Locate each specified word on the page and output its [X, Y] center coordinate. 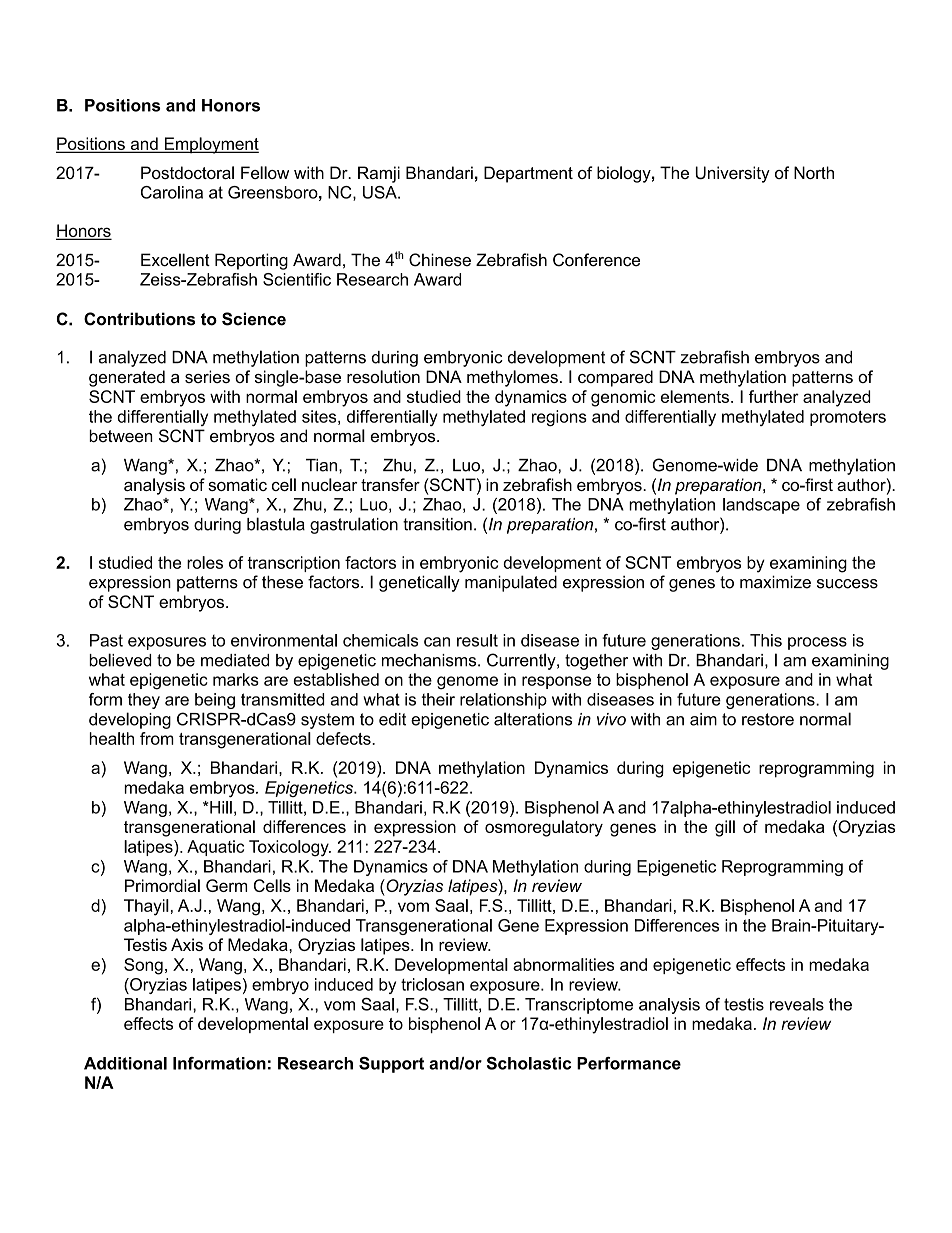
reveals [797, 1004]
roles [205, 562]
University [732, 174]
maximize [775, 582]
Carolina [172, 192]
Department [528, 174]
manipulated [511, 583]
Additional [125, 1063]
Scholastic [529, 1063]
